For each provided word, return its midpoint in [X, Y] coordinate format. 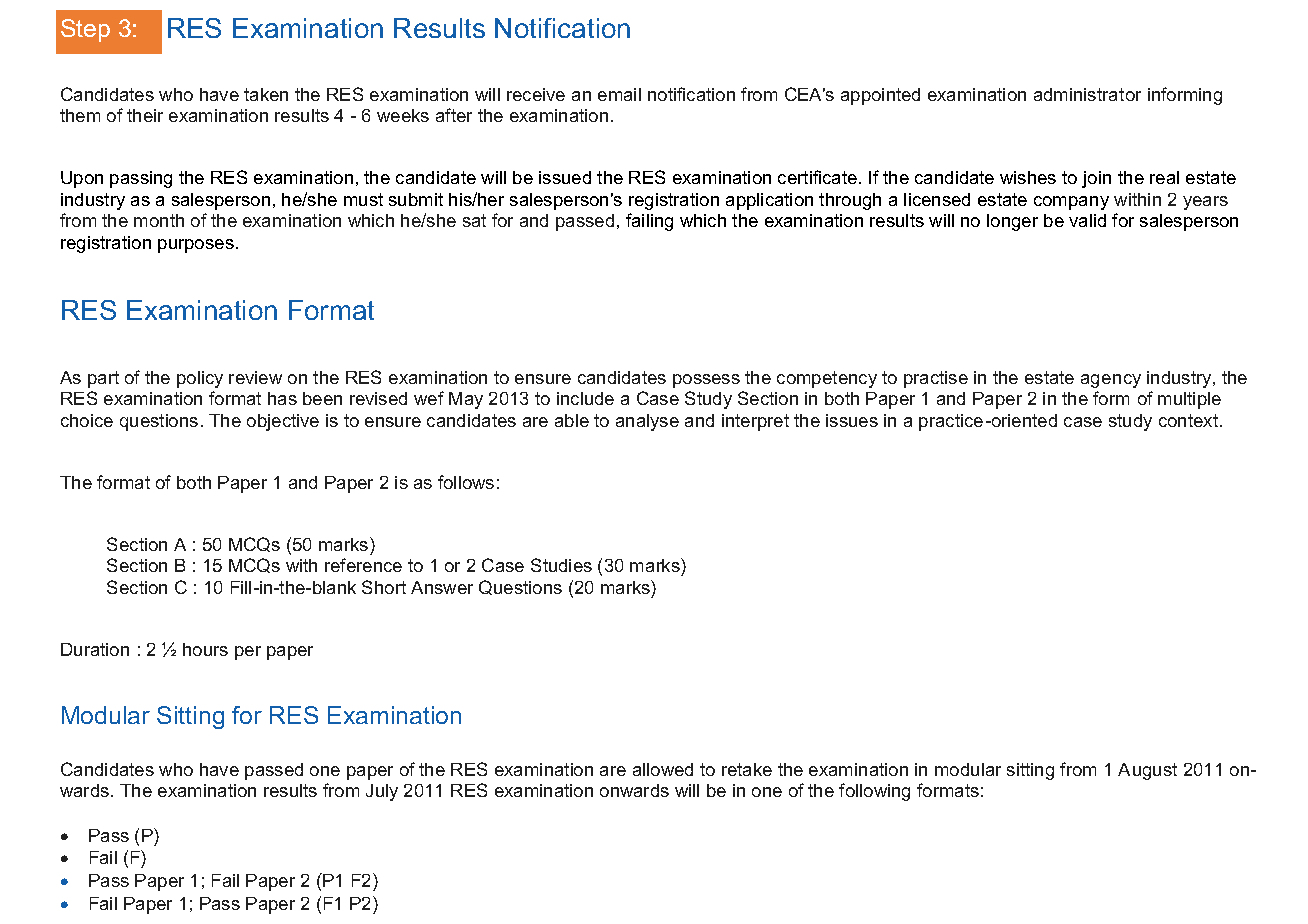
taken [266, 94]
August [1147, 771]
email [619, 94]
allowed [663, 769]
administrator [1087, 94]
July [382, 792]
